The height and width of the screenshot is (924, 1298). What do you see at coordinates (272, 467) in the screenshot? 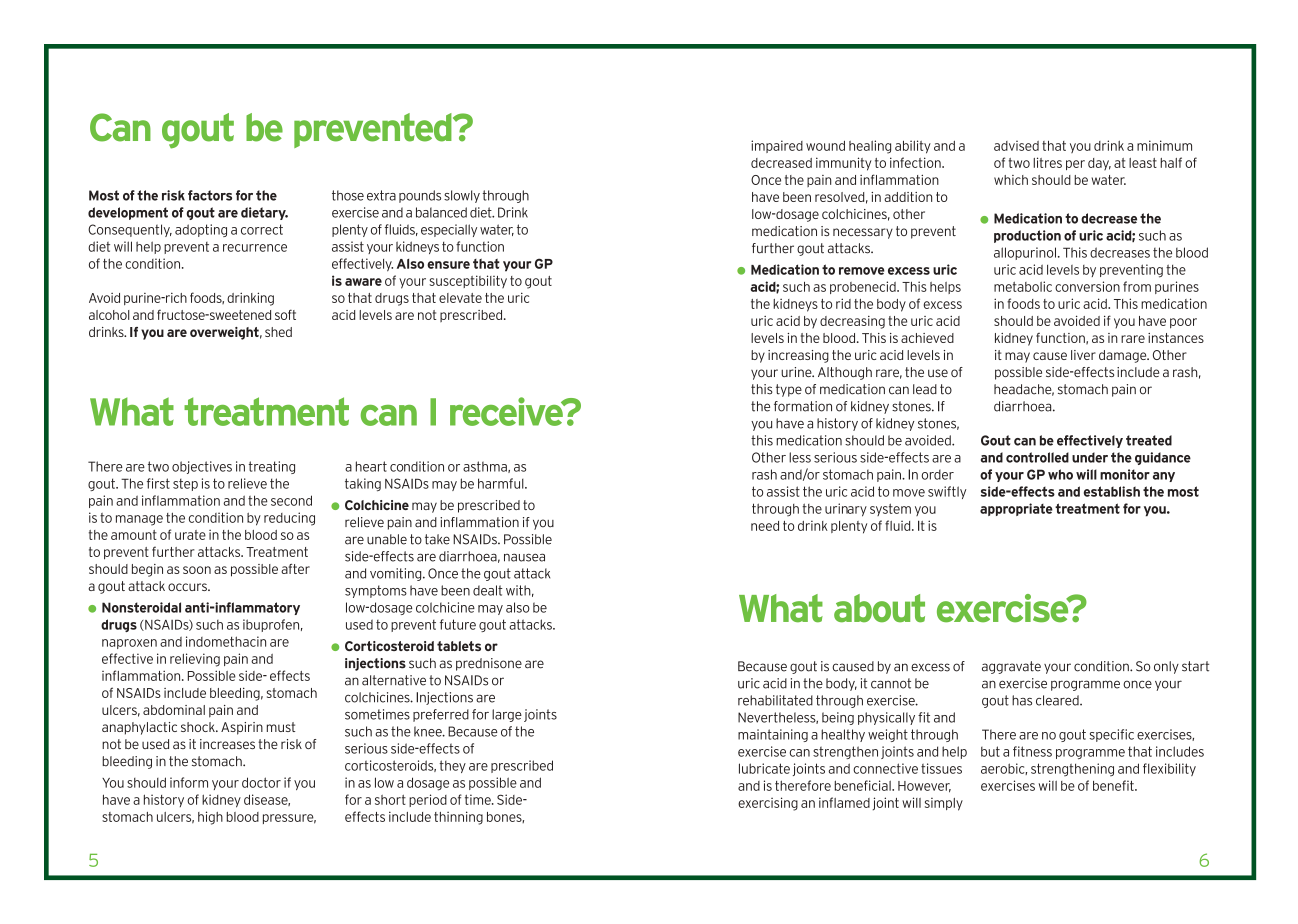
I see `treating` at bounding box center [272, 467].
